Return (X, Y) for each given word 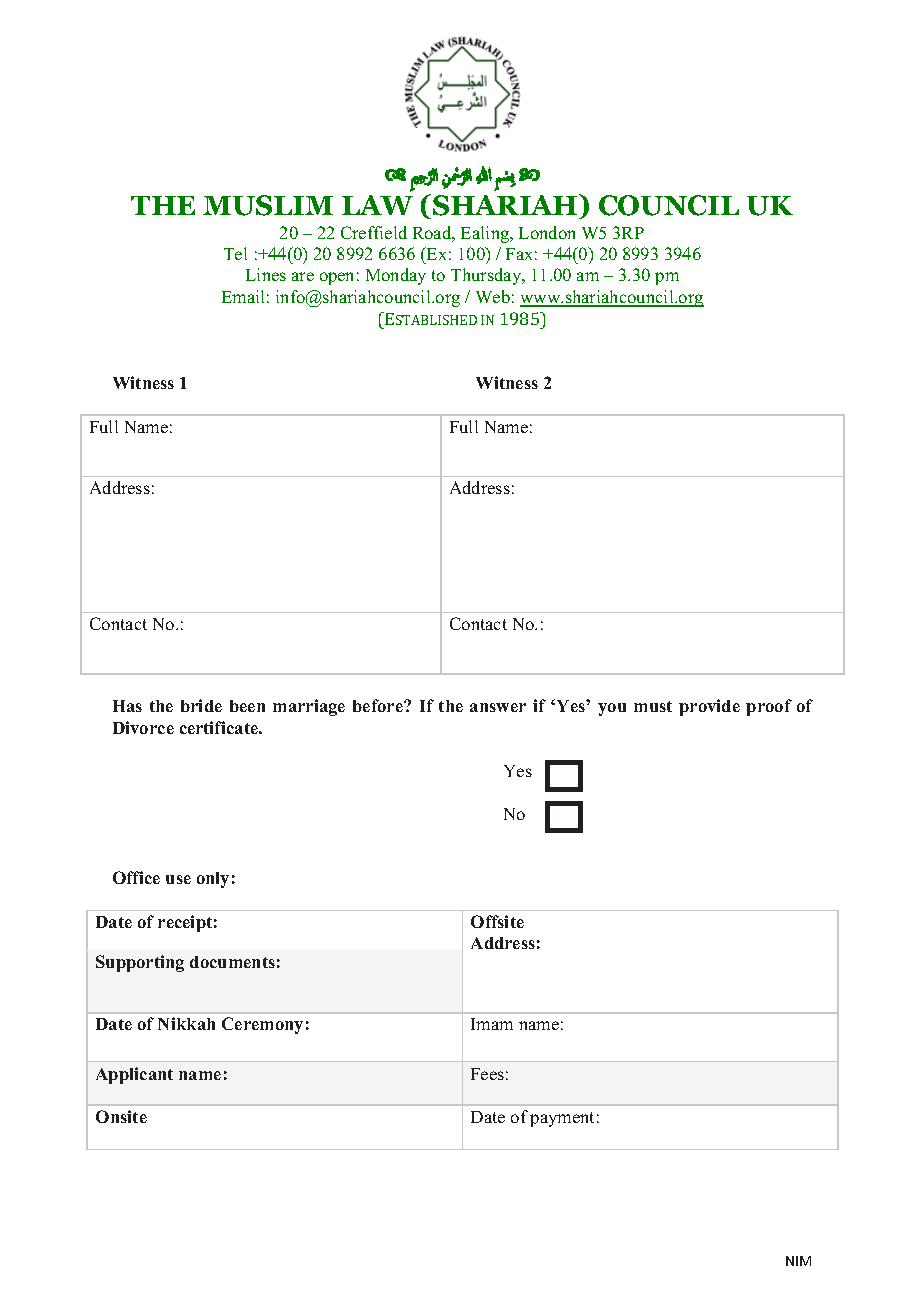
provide (709, 707)
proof (769, 707)
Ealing (486, 234)
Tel (235, 253)
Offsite (497, 921)
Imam (492, 1024)
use (178, 879)
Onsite (121, 1116)
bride (201, 705)
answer (498, 707)
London (547, 232)
